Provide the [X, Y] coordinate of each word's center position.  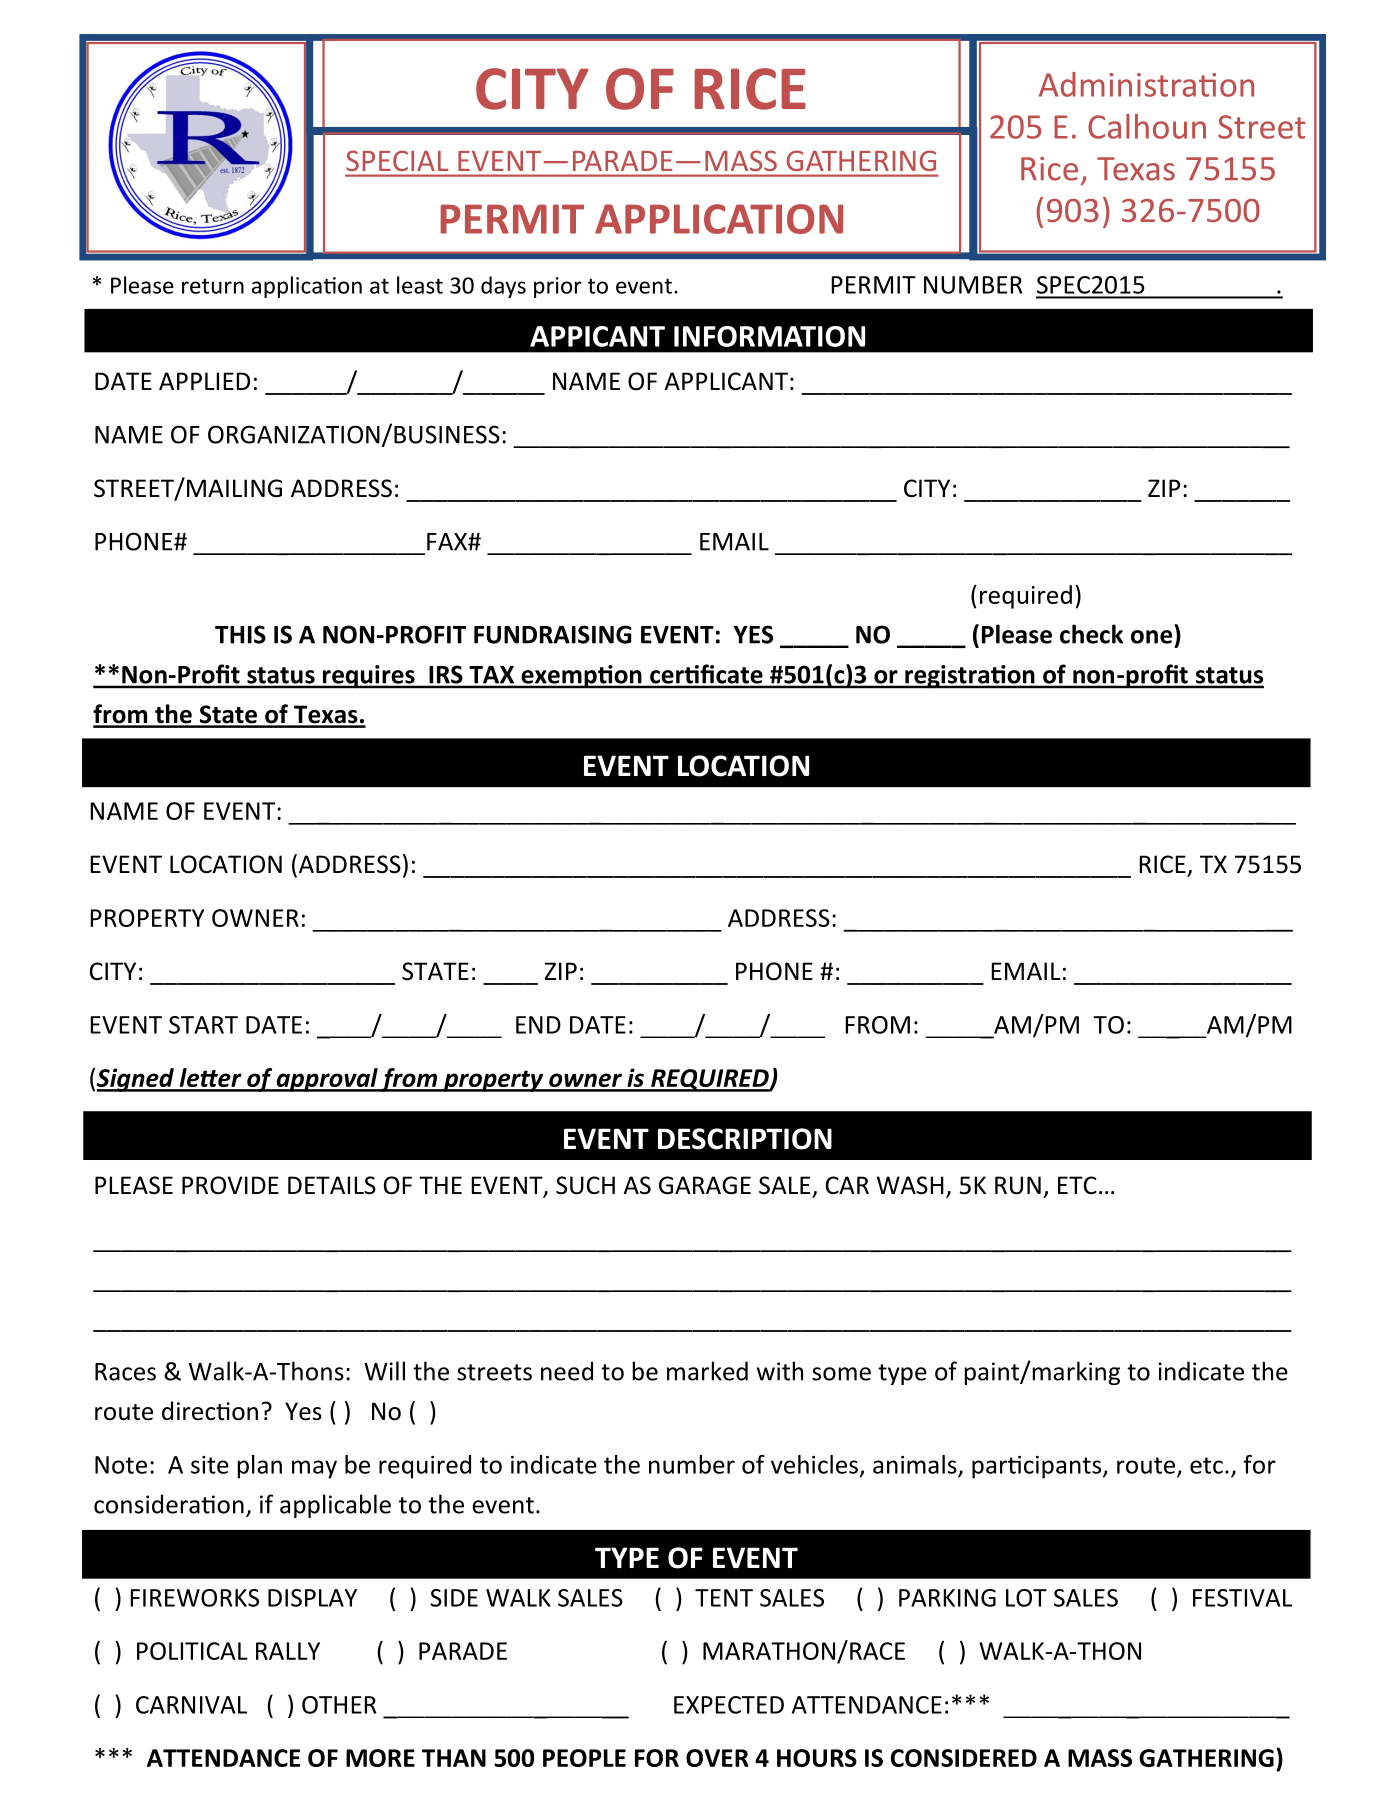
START [203, 1025]
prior [558, 287]
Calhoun [1147, 126]
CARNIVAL [191, 1705]
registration [970, 677]
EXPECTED [729, 1705]
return [213, 286]
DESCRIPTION [745, 1139]
